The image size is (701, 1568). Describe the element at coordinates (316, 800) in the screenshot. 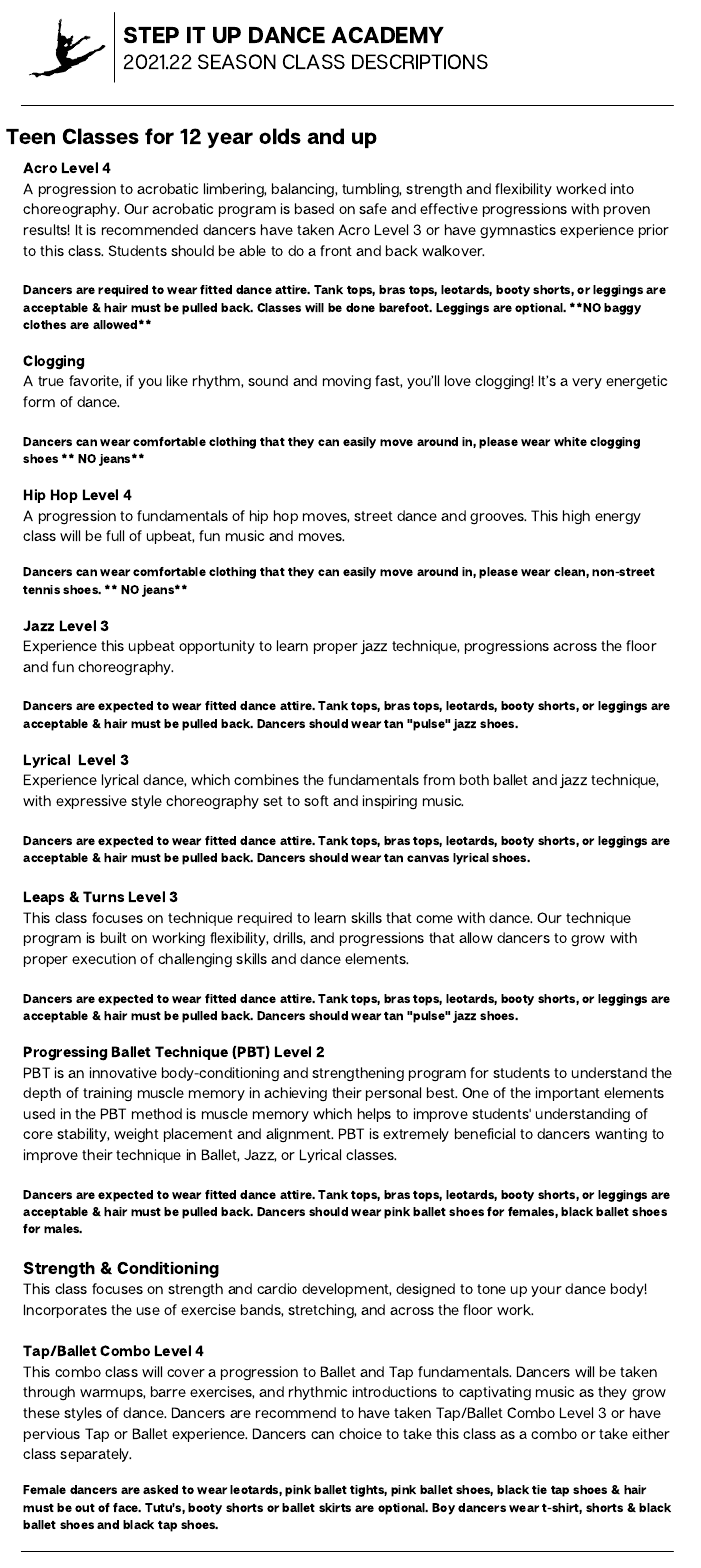

I see `soft` at that location.
